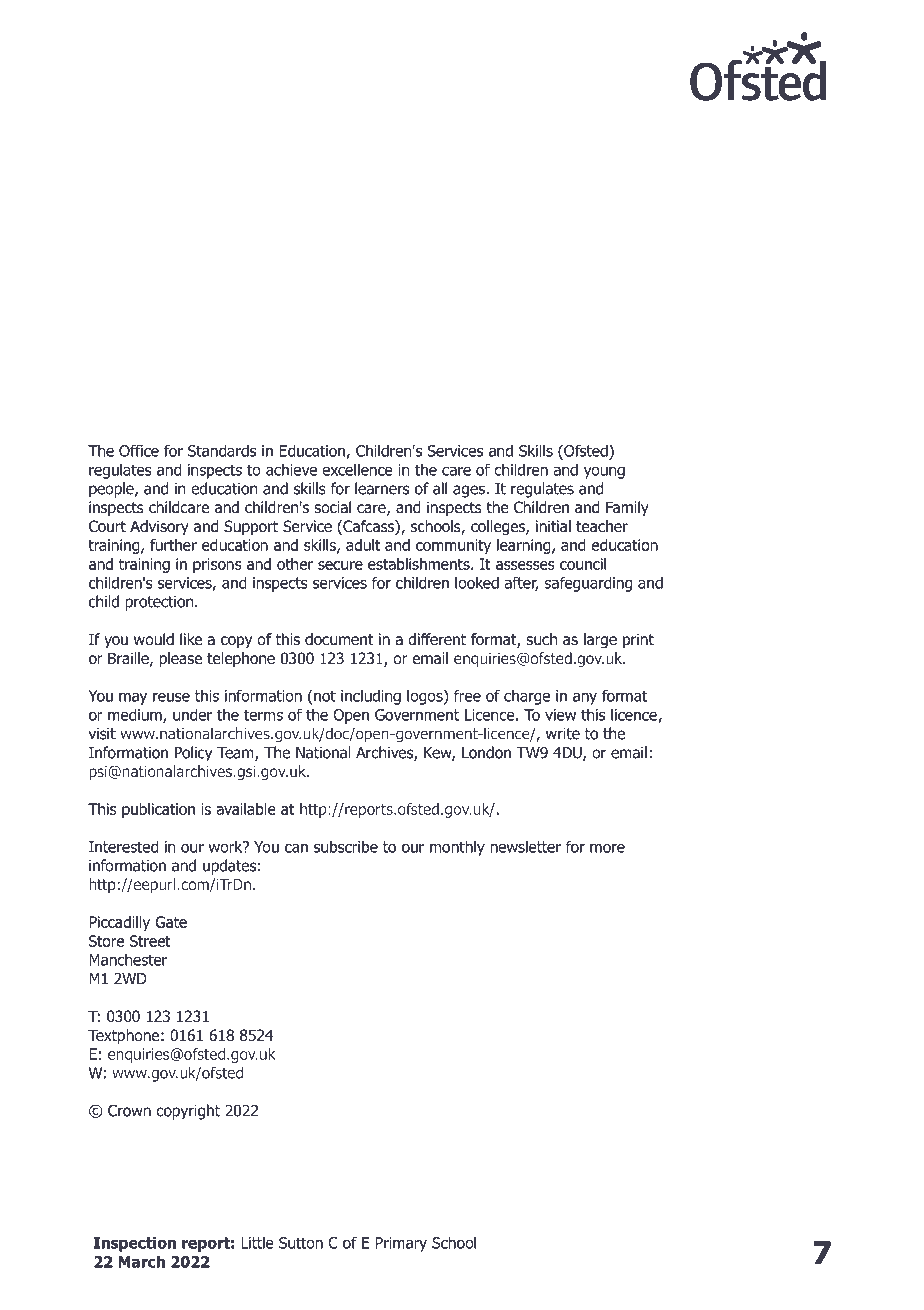  I want to click on excellence, so click(357, 469).
